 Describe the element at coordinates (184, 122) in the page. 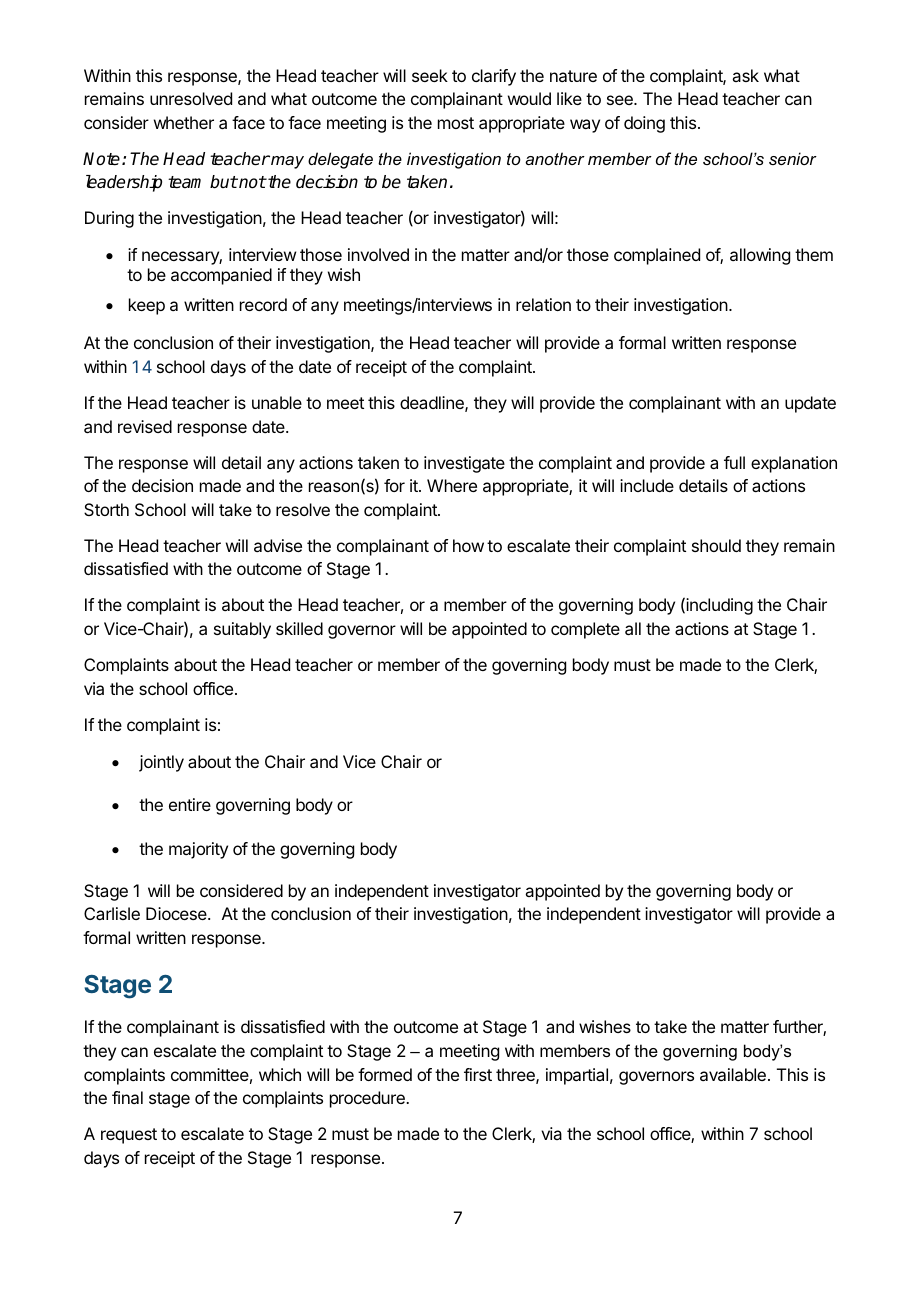

I see `whether` at that location.
